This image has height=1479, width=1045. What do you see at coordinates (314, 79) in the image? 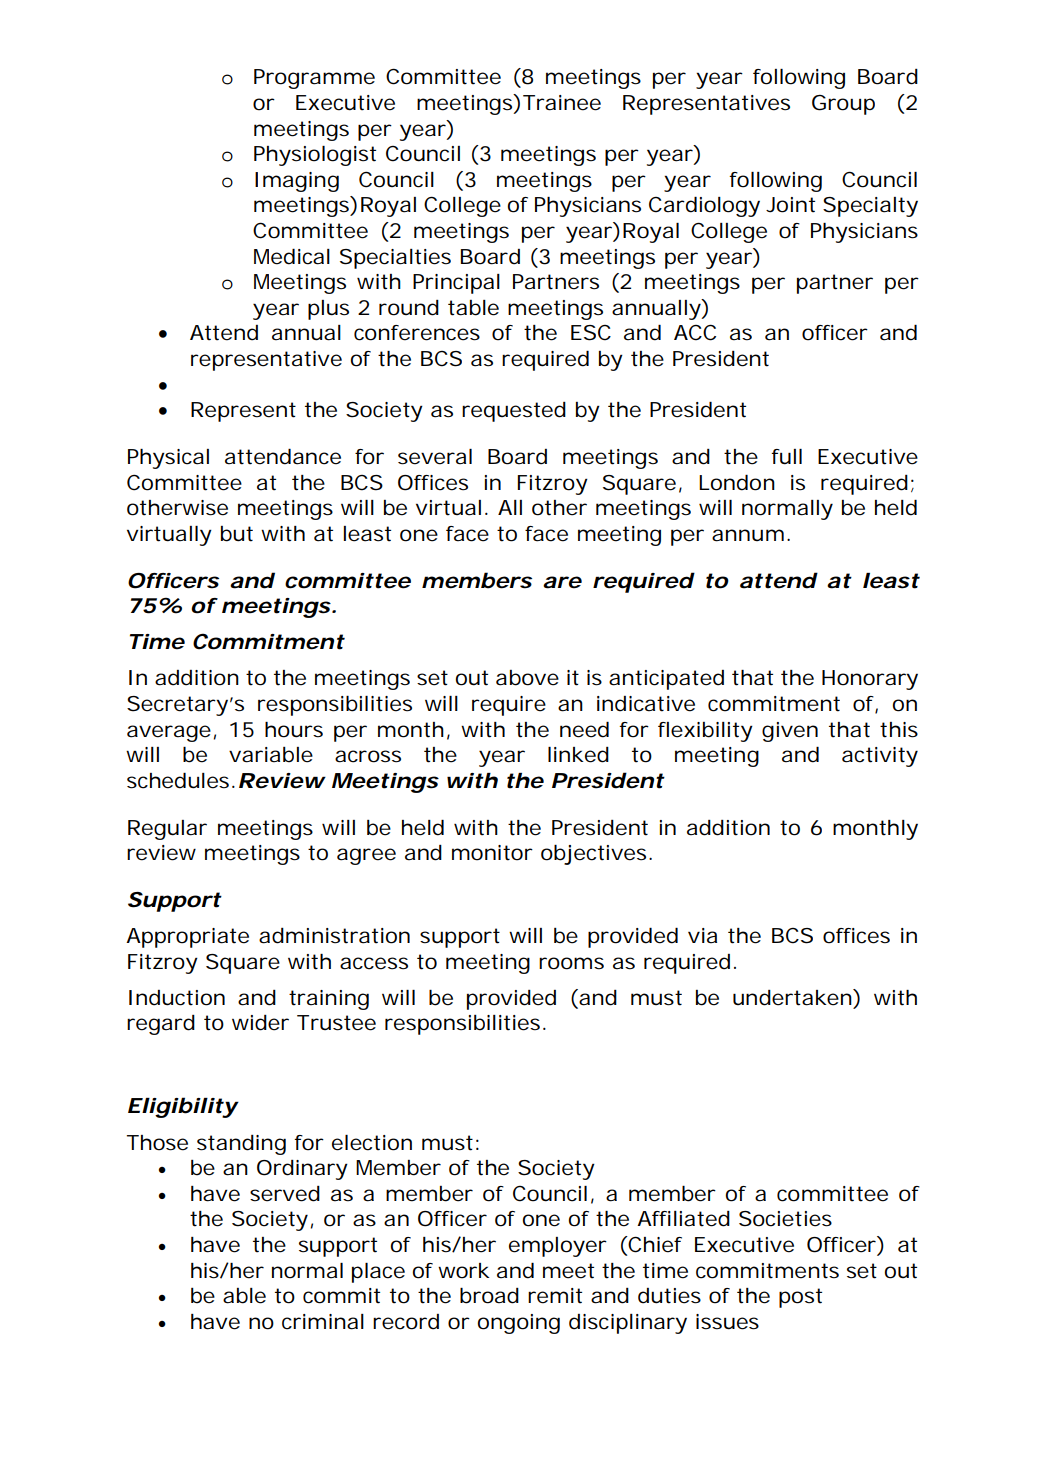
I see `Programme` at bounding box center [314, 79].
